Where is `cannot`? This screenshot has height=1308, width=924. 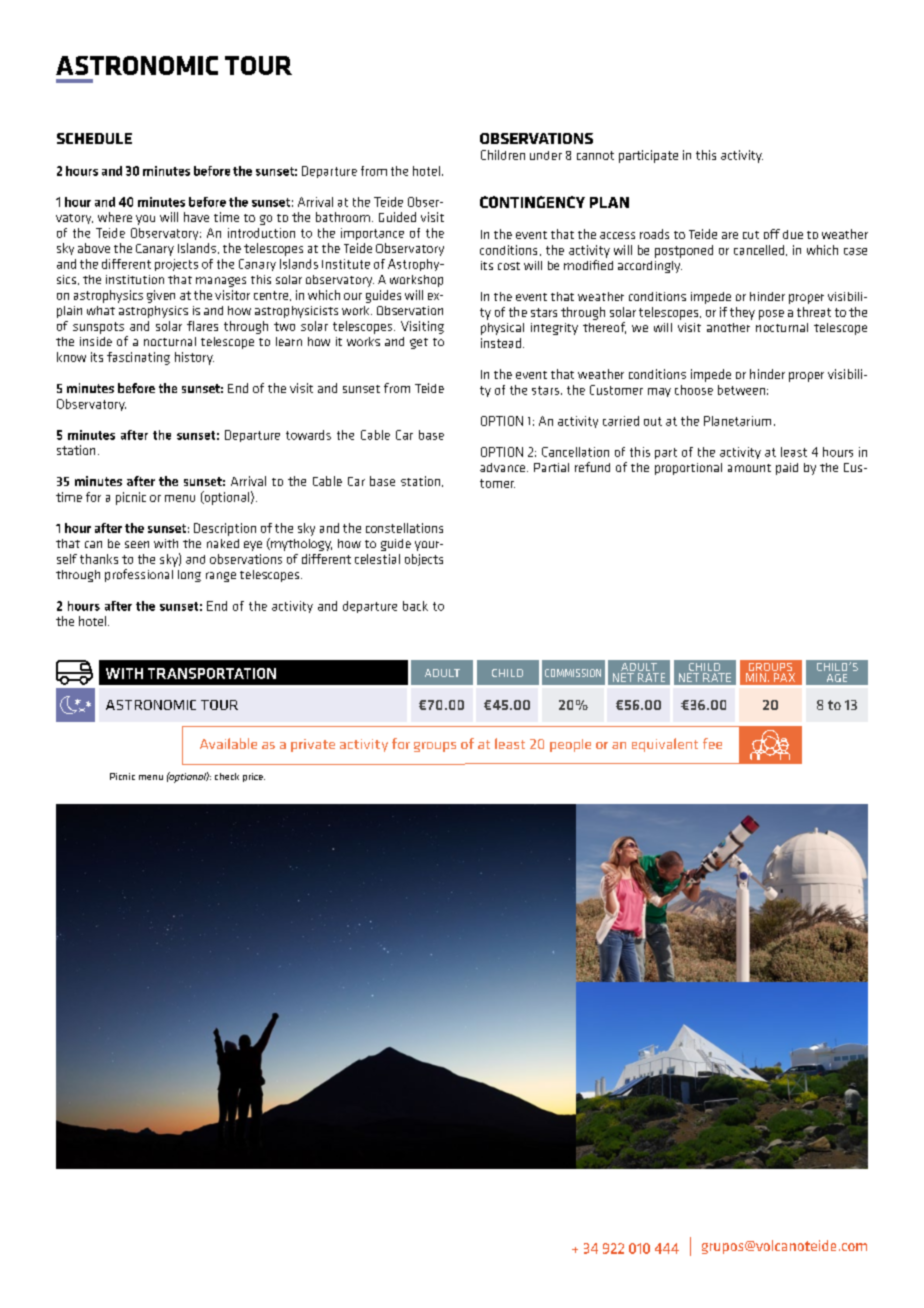 cannot is located at coordinates (595, 155).
